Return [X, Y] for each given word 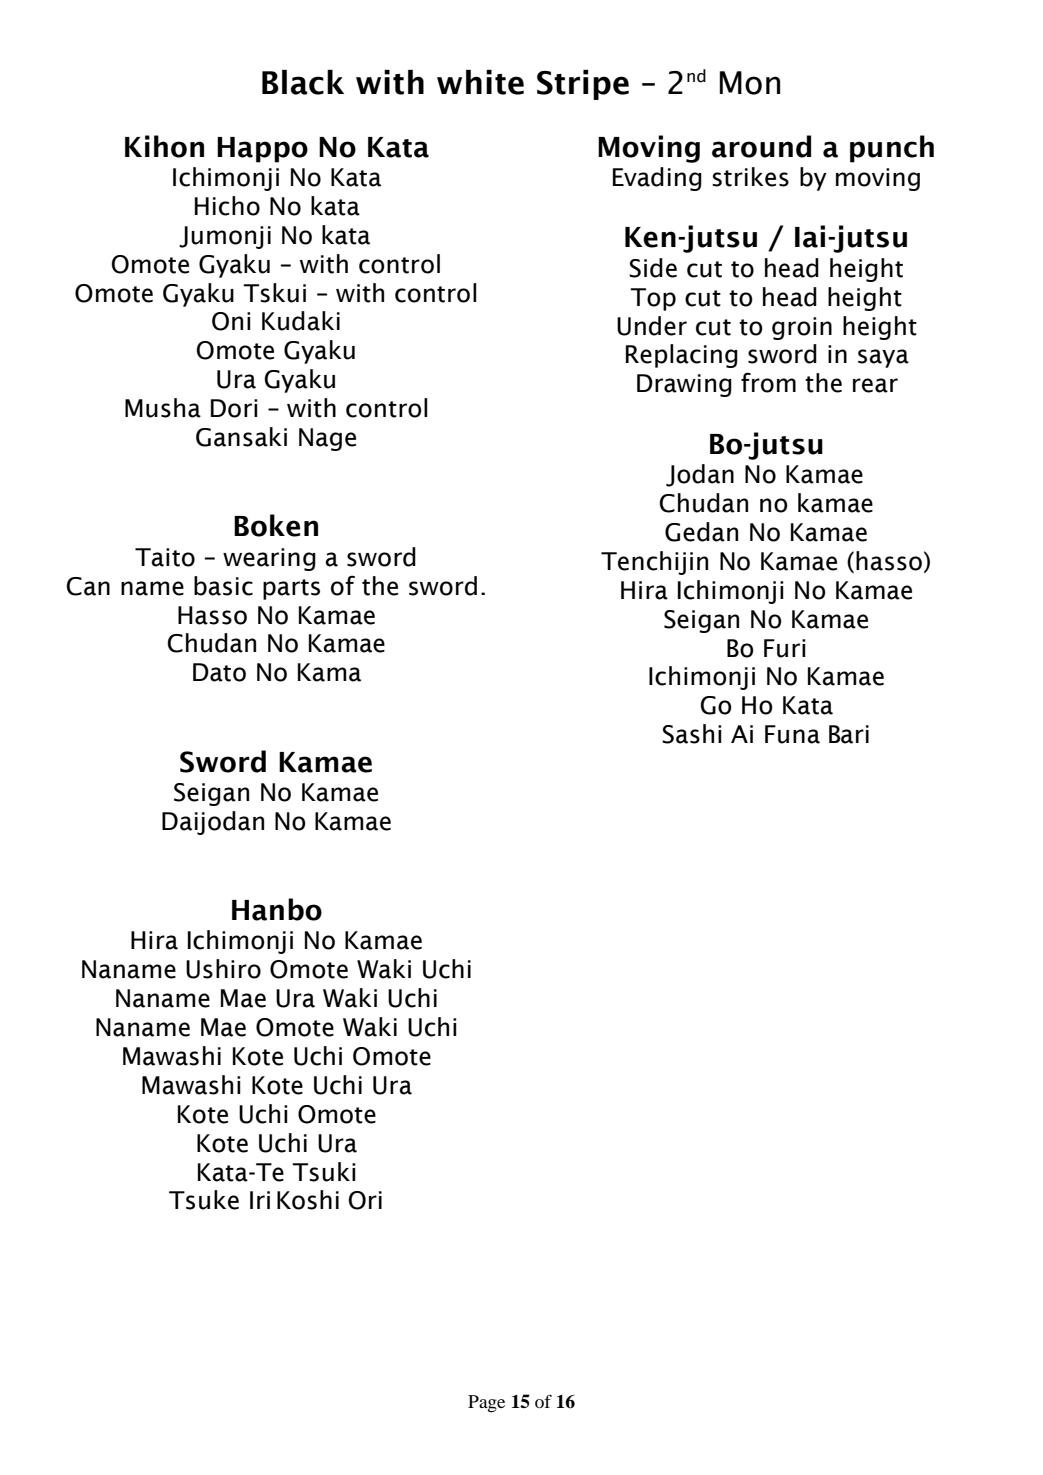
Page [486, 1404]
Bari [849, 734]
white [480, 82]
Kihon [164, 146]
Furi [785, 648]
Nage [327, 439]
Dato [219, 672]
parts [291, 589]
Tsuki [324, 1172]
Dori [234, 408]
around [761, 146]
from [768, 382]
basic [223, 586]
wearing [269, 559]
